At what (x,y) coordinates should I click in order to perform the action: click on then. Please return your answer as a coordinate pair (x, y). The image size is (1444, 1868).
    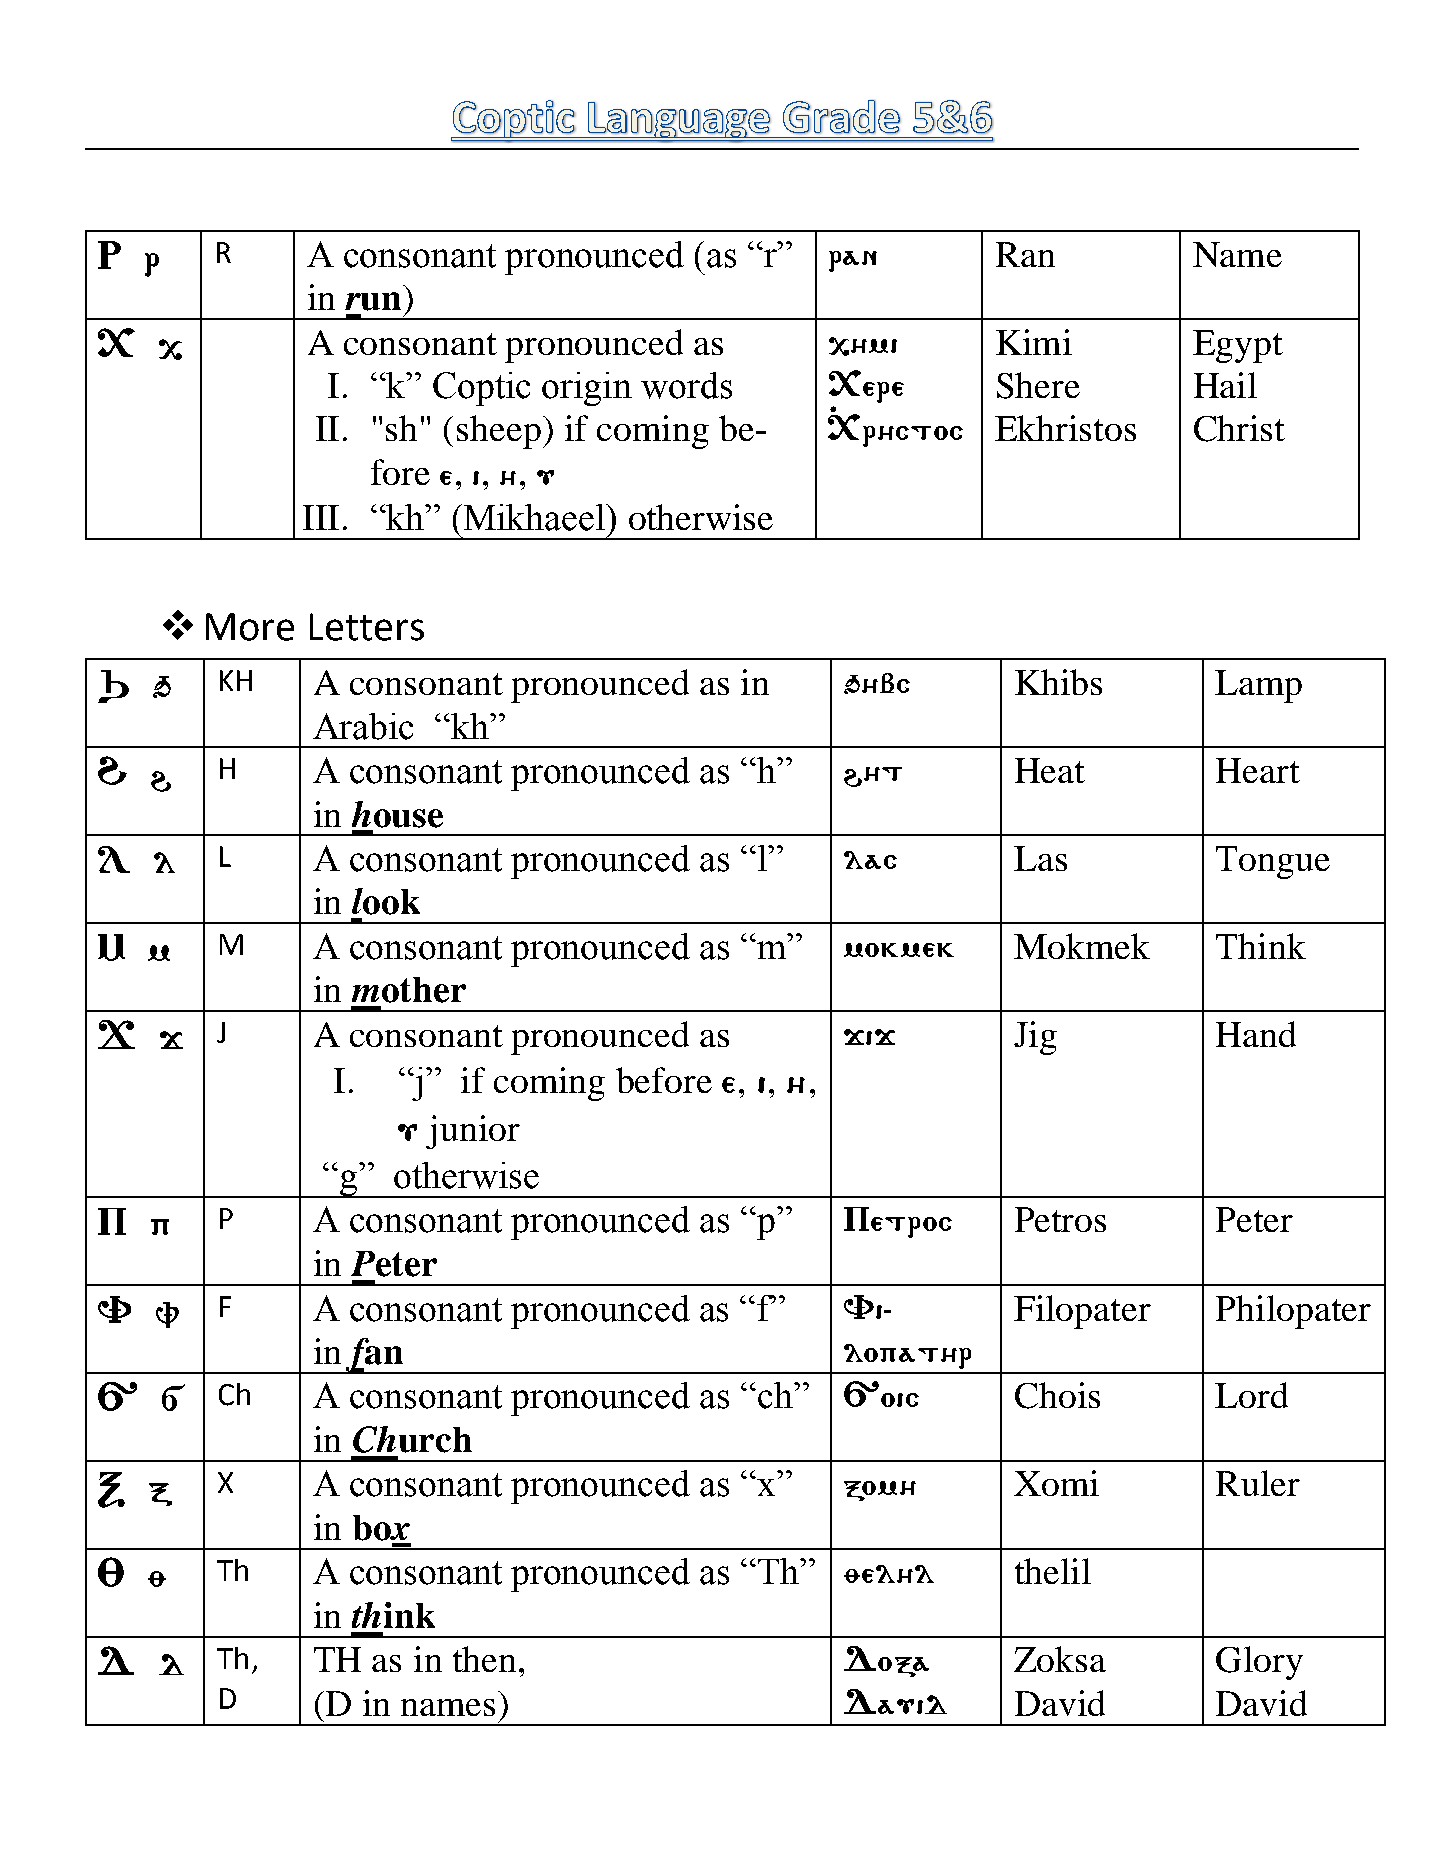
    Looking at the image, I should click on (484, 1659).
